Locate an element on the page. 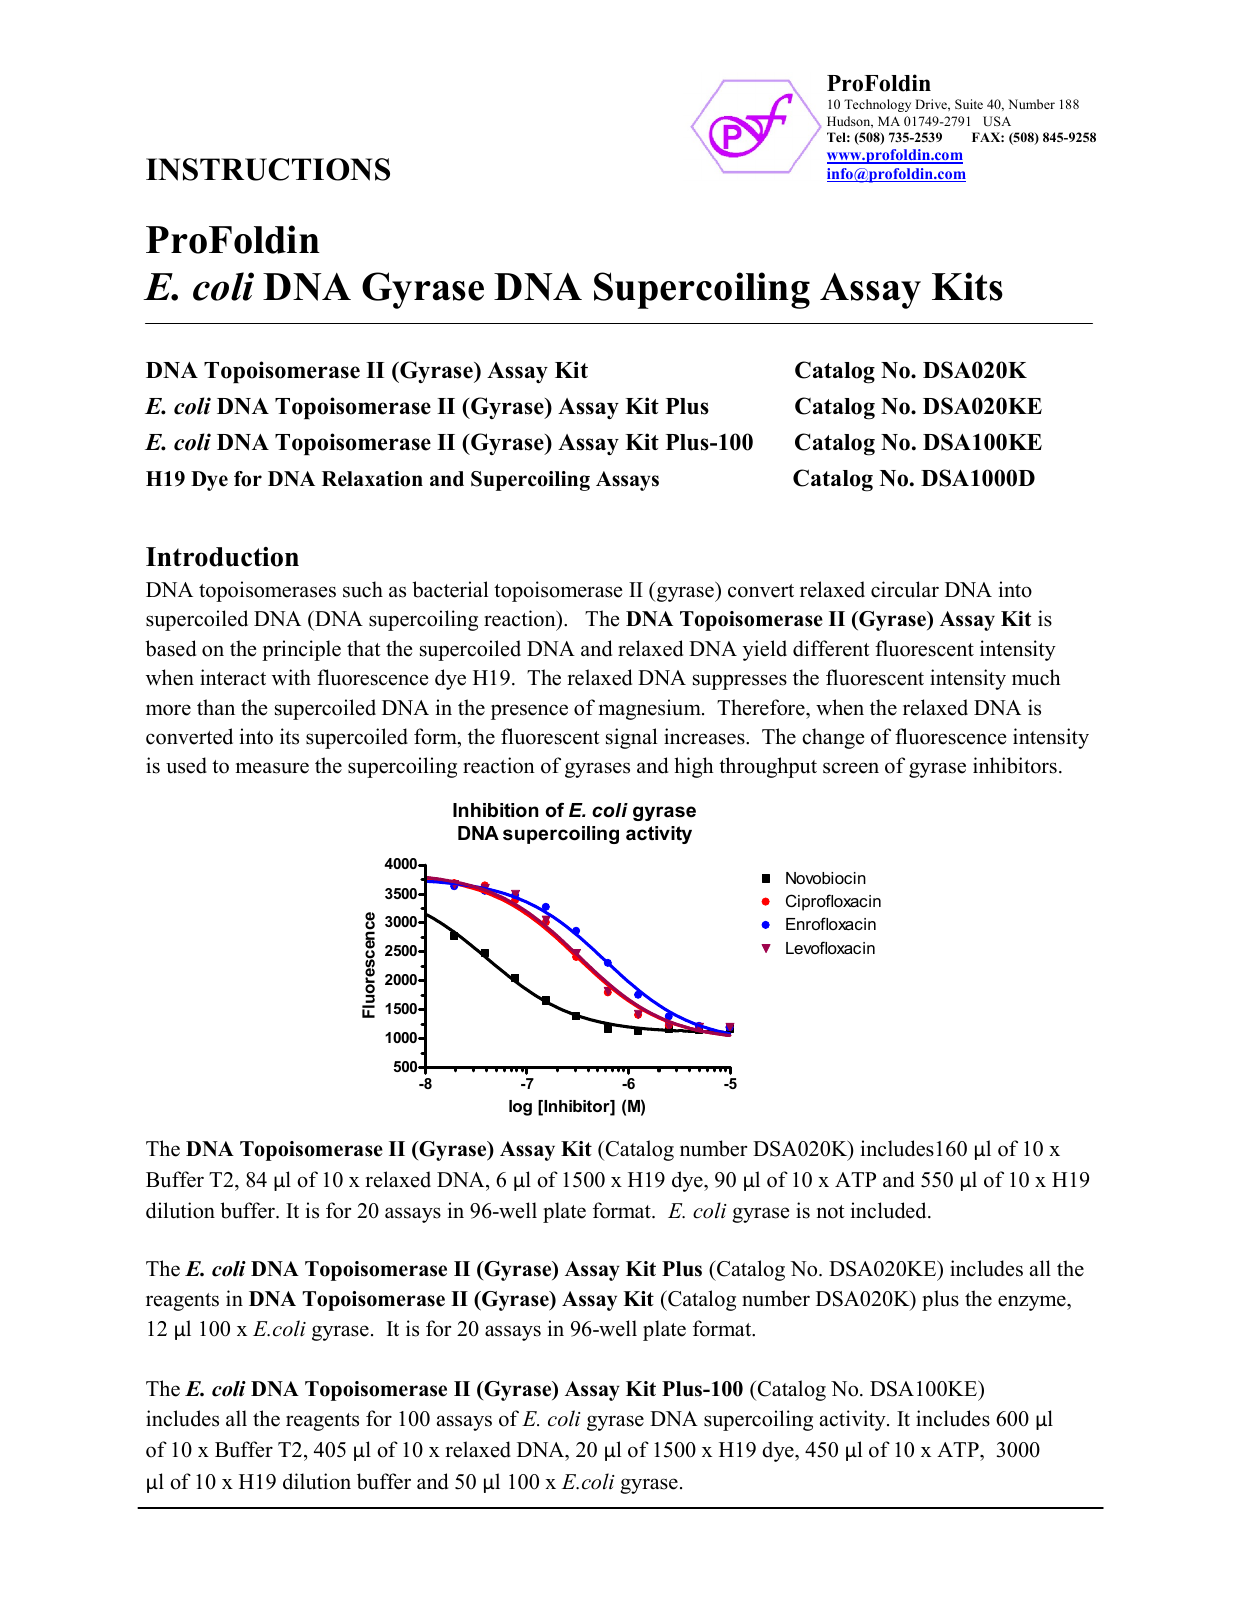 The width and height of the image is (1238, 1602). not is located at coordinates (831, 1212).
